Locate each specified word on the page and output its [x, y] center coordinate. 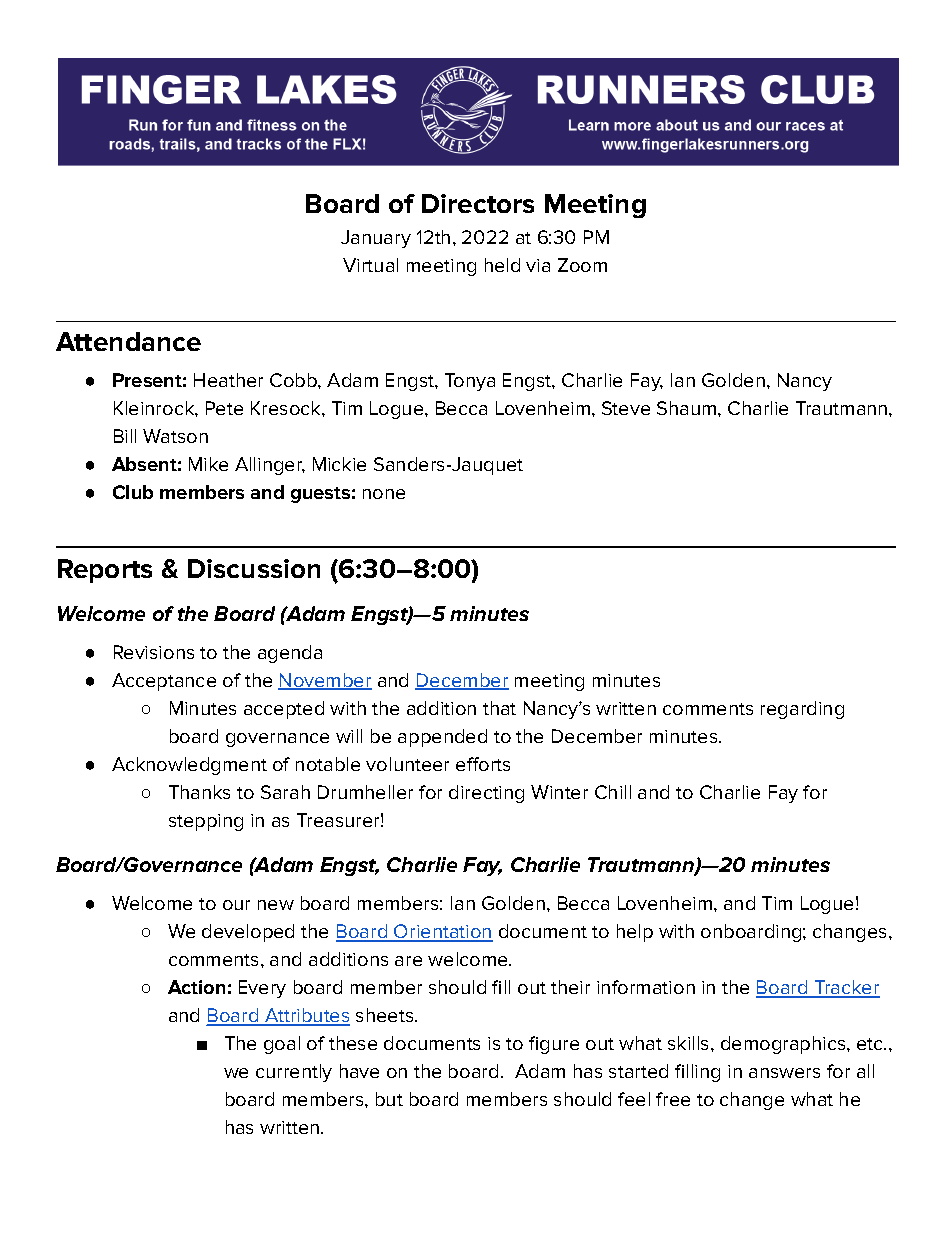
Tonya [470, 382]
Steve [626, 408]
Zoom [582, 265]
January [376, 239]
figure [554, 1045]
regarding [802, 710]
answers [784, 1073]
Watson [175, 436]
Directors [478, 203]
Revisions [154, 652]
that [499, 708]
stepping [206, 822]
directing [486, 794]
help [635, 933]
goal [282, 1045]
